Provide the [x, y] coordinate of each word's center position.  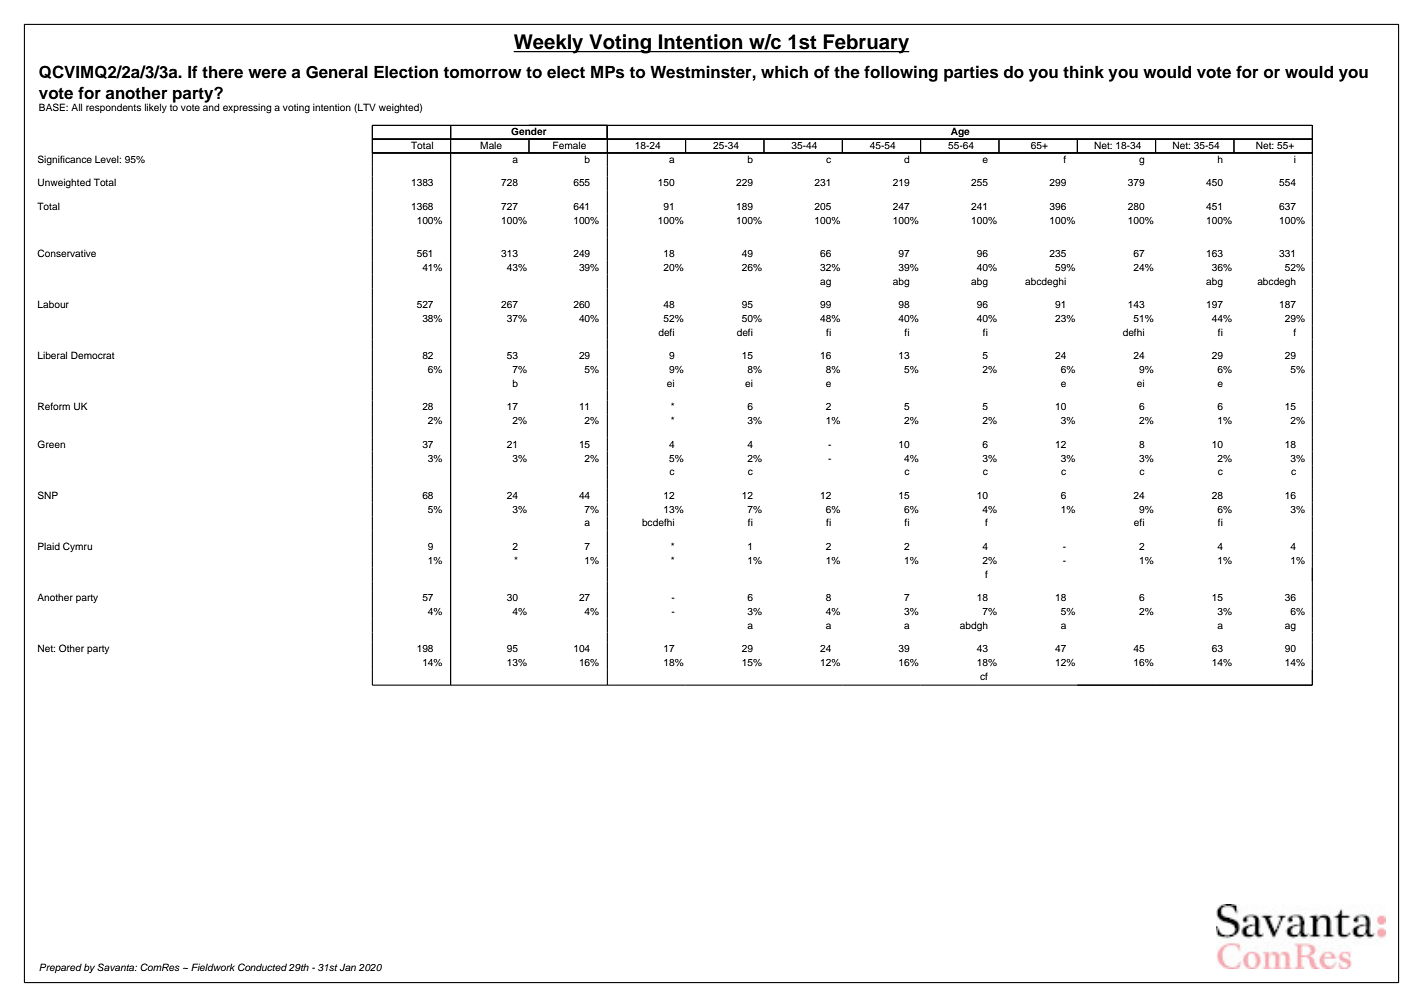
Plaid [49, 546]
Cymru [77, 547]
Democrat [93, 355]
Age [960, 134]
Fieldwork [213, 967]
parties [971, 73]
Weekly [549, 44]
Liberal [52, 355]
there [222, 72]
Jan [347, 967]
